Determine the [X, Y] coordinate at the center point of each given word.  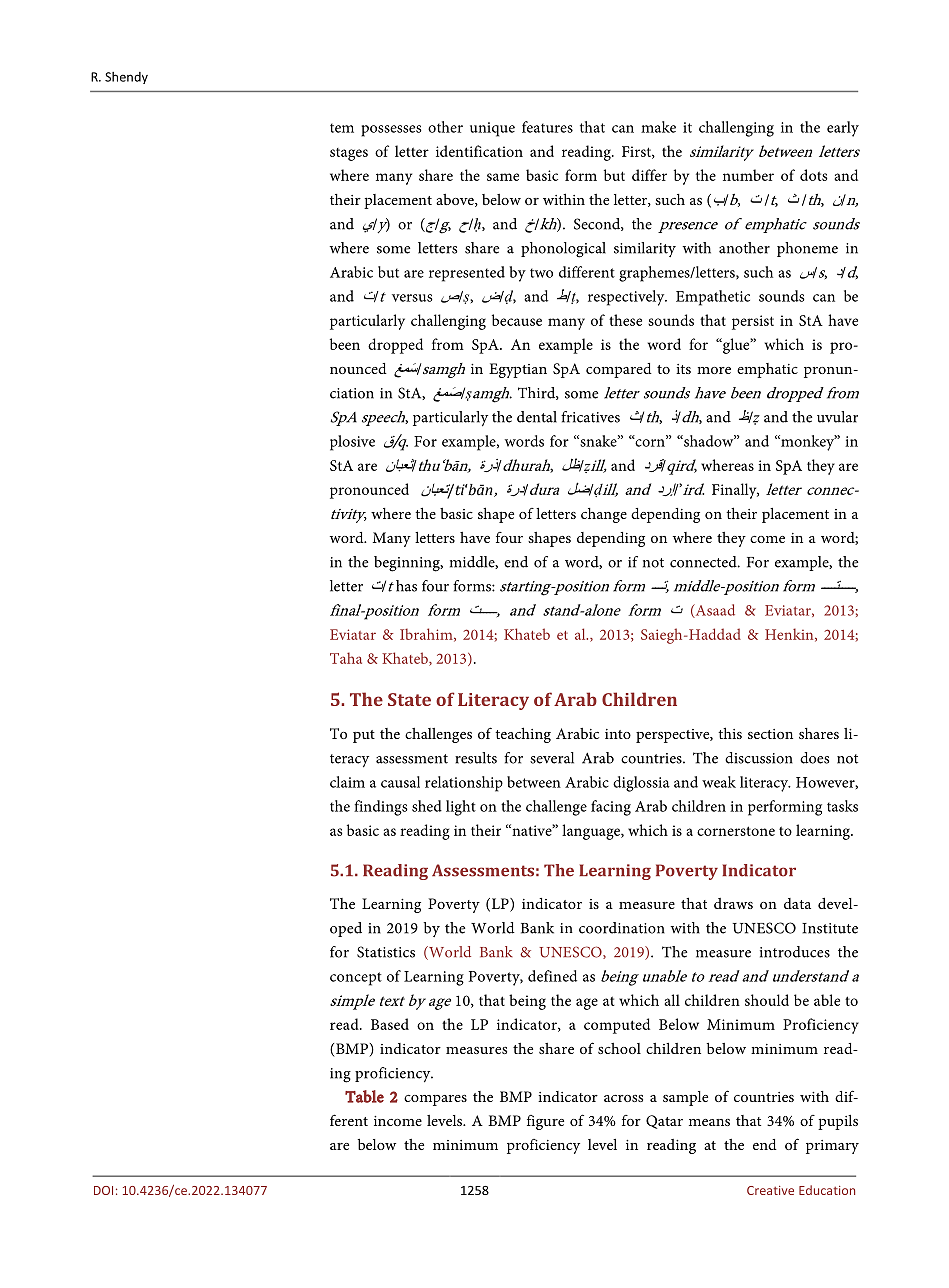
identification [479, 151]
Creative [770, 1190]
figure [545, 1122]
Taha [346, 658]
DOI [103, 1190]
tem [342, 128]
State [409, 699]
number [748, 175]
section [770, 734]
